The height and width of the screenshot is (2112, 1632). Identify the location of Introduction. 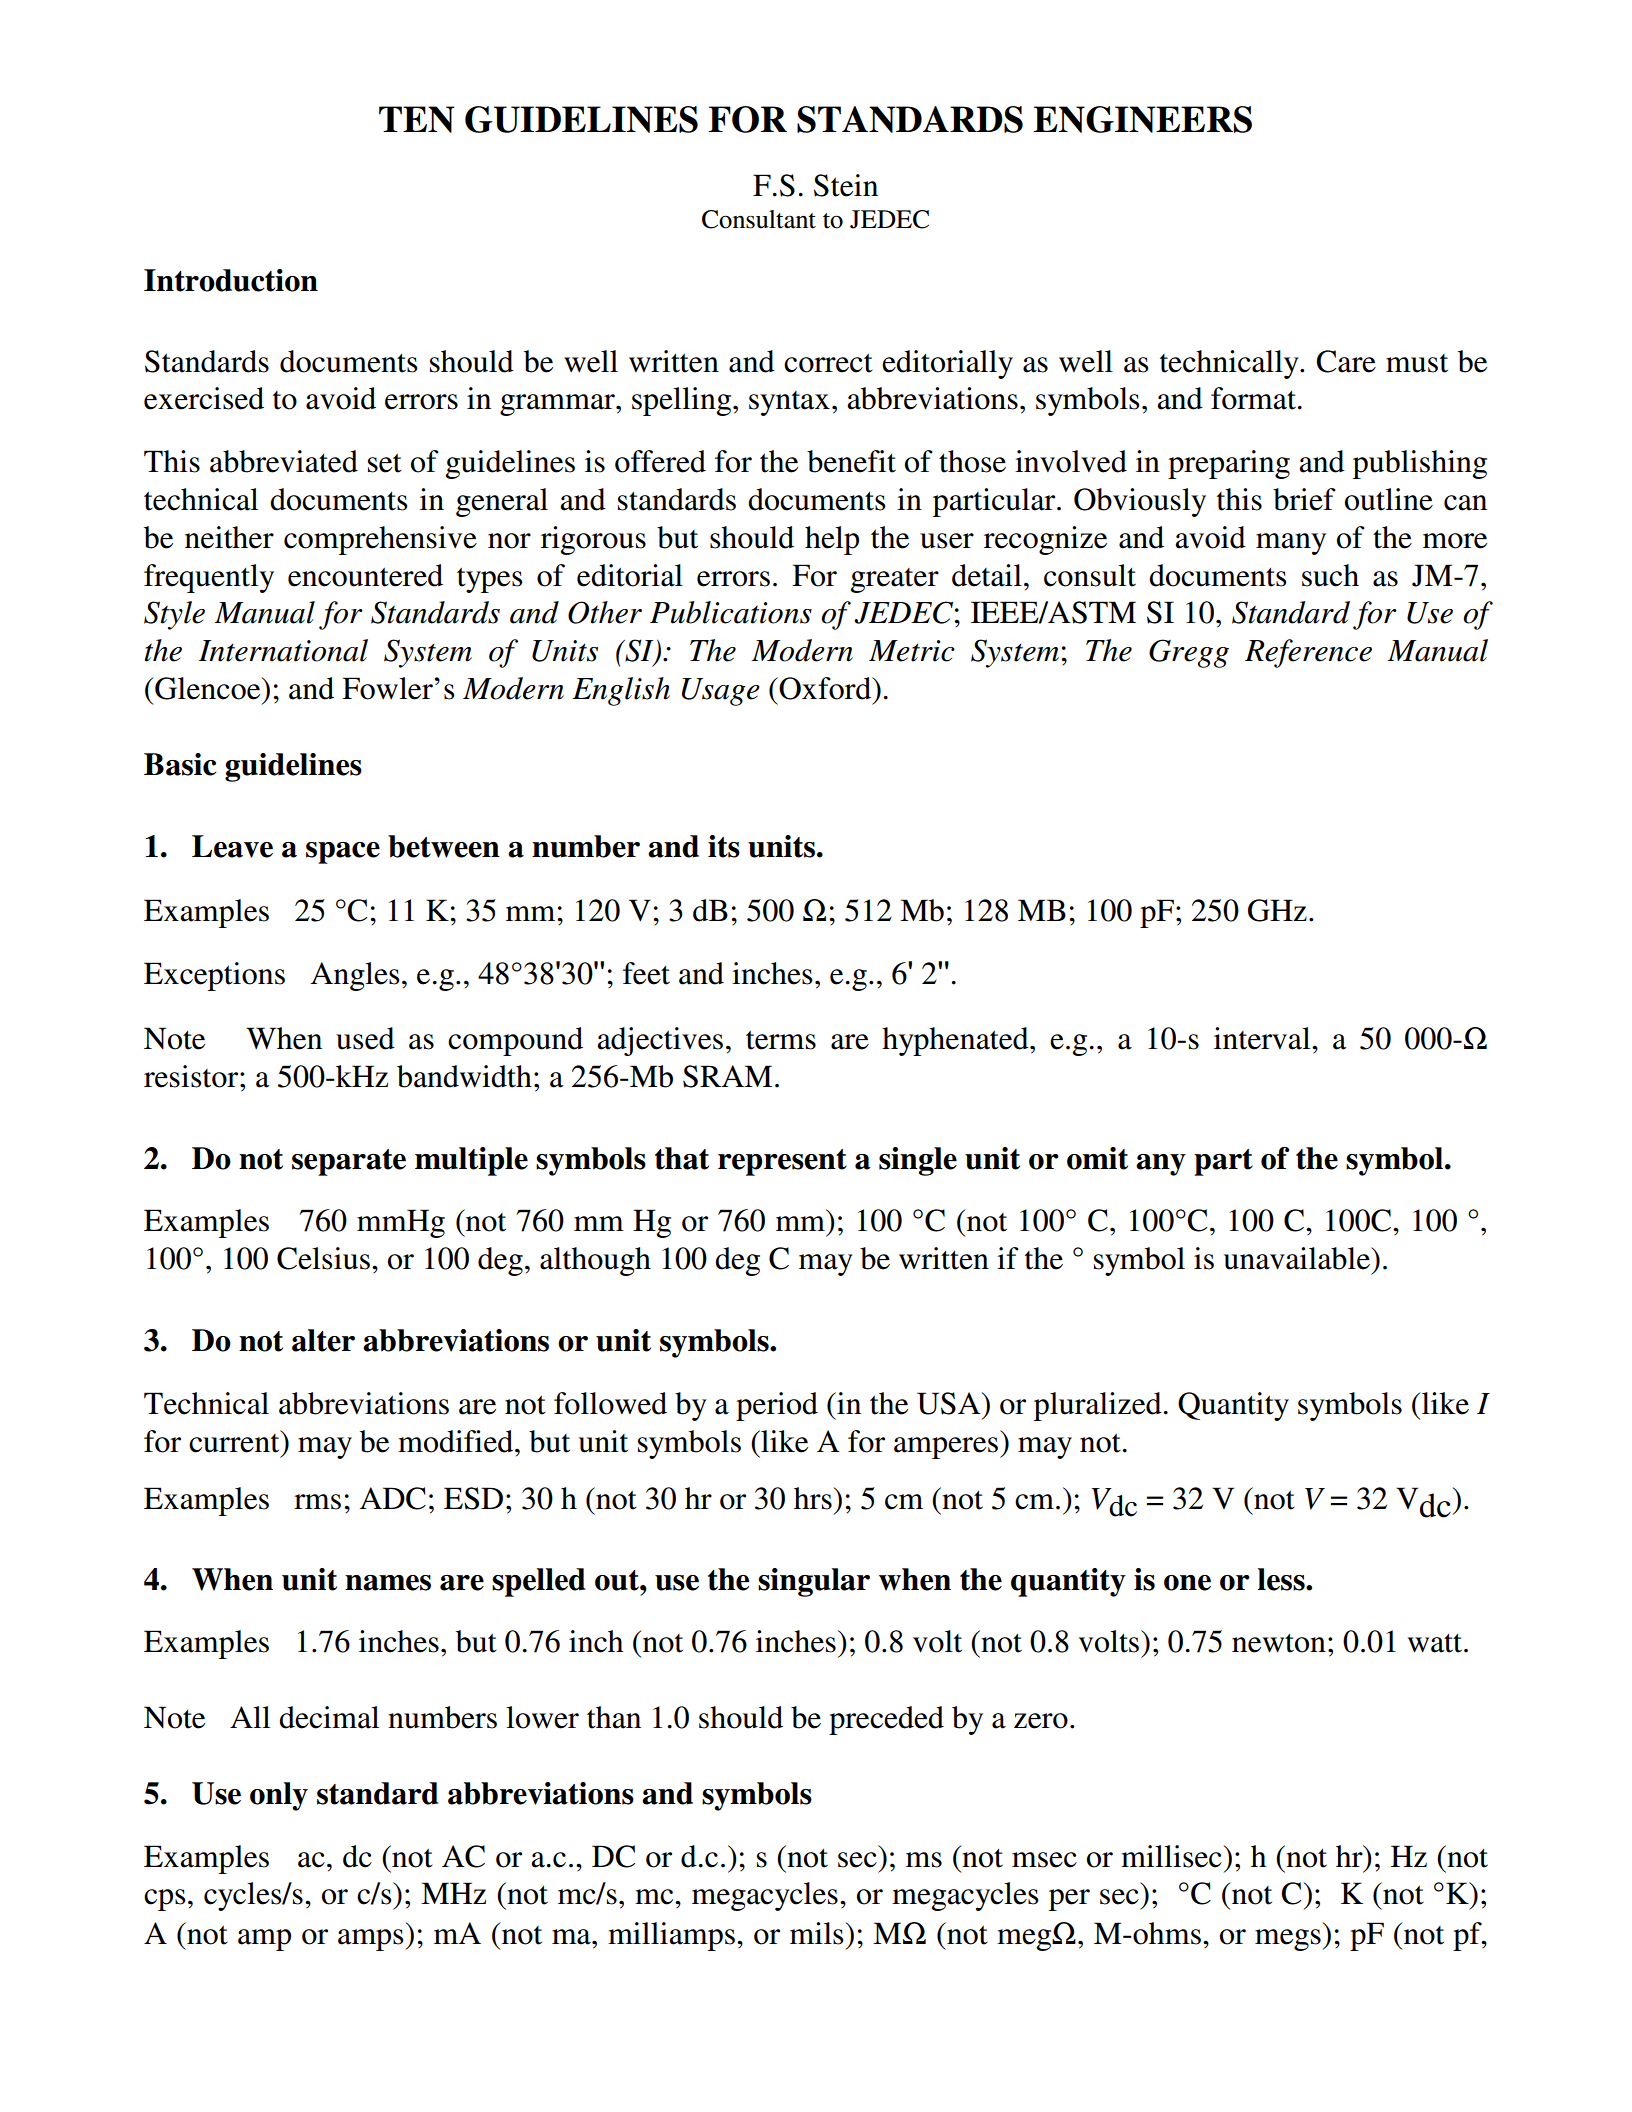
(231, 280).
